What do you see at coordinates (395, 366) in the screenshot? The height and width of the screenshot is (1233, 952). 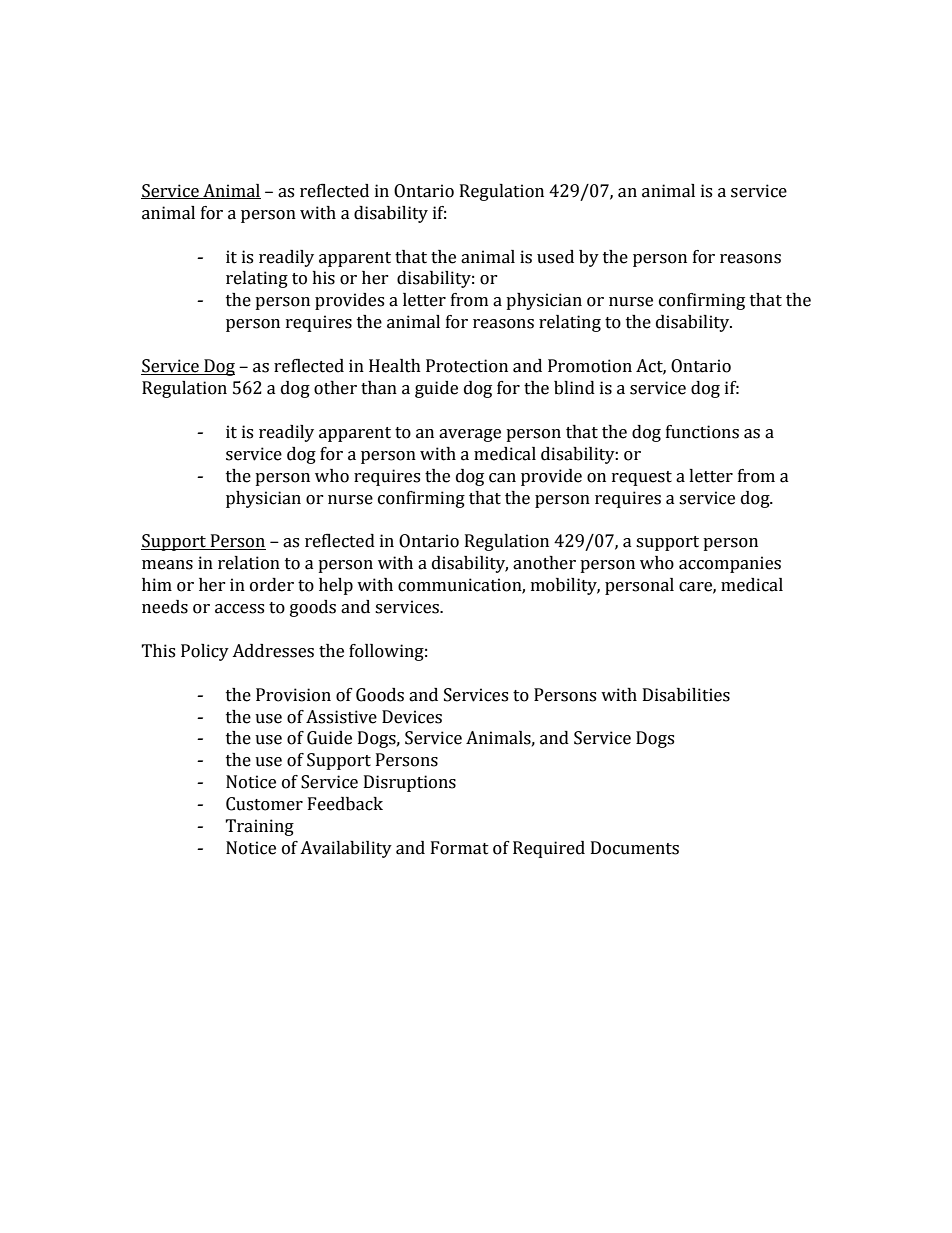 I see `Health` at bounding box center [395, 366].
